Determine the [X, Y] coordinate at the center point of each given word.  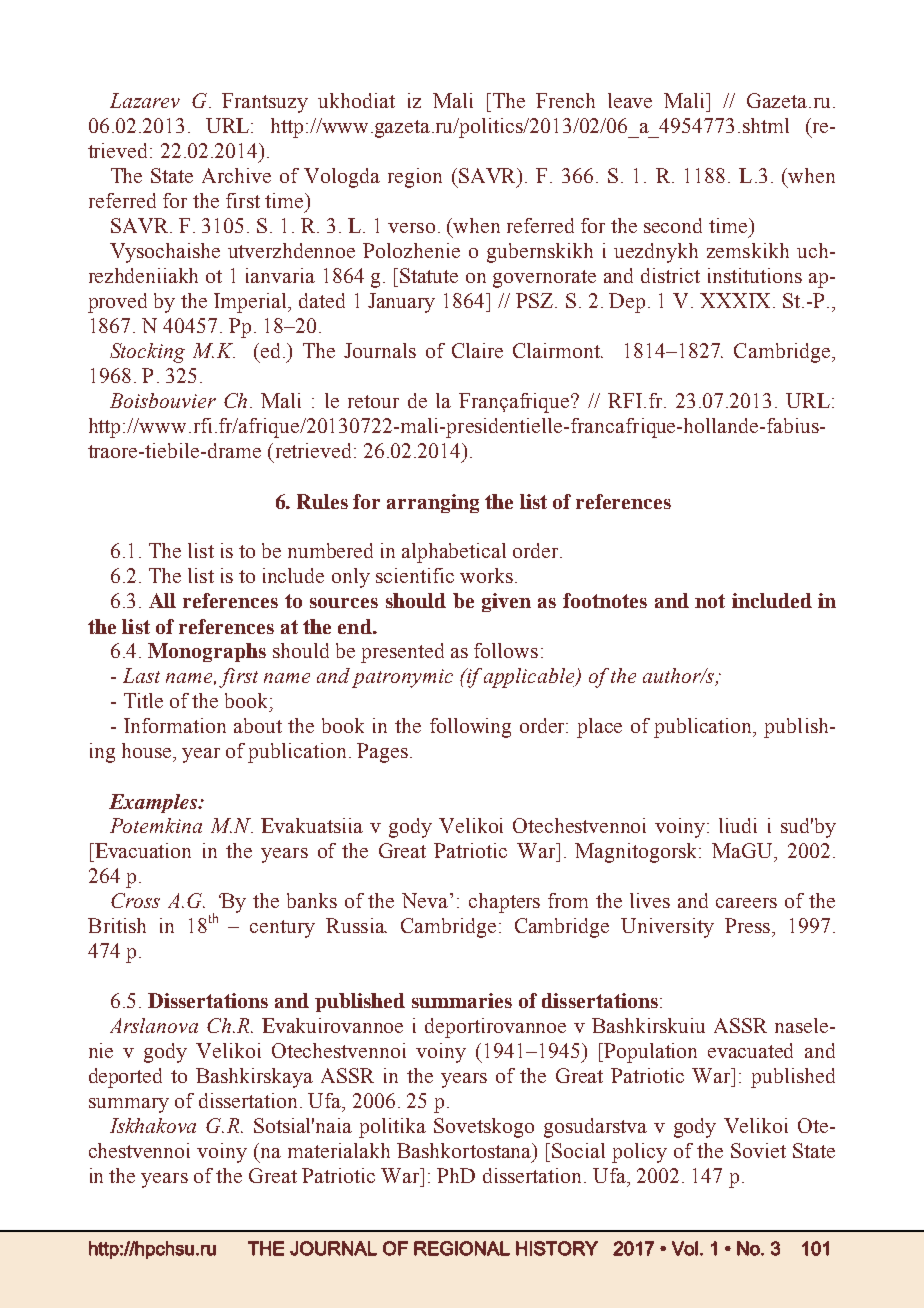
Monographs [207, 652]
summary [129, 1105]
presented [402, 653]
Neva [426, 900]
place [599, 728]
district [670, 275]
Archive [236, 175]
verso [411, 228]
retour [373, 401]
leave [630, 100]
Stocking [147, 353]
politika [392, 1128]
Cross [135, 900]
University [667, 928]
